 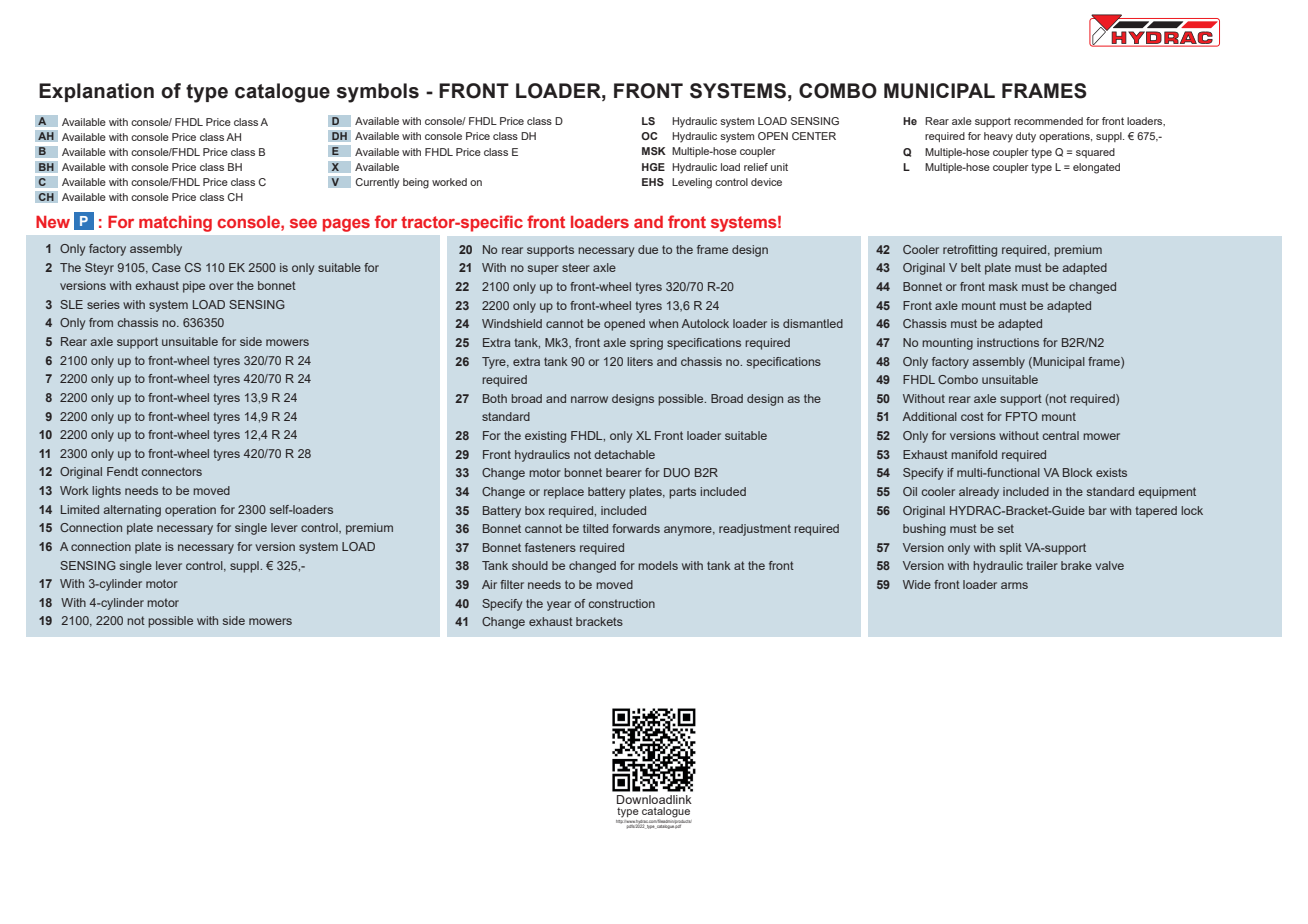 What do you see at coordinates (1048, 121) in the document?
I see `recommended` at bounding box center [1048, 121].
